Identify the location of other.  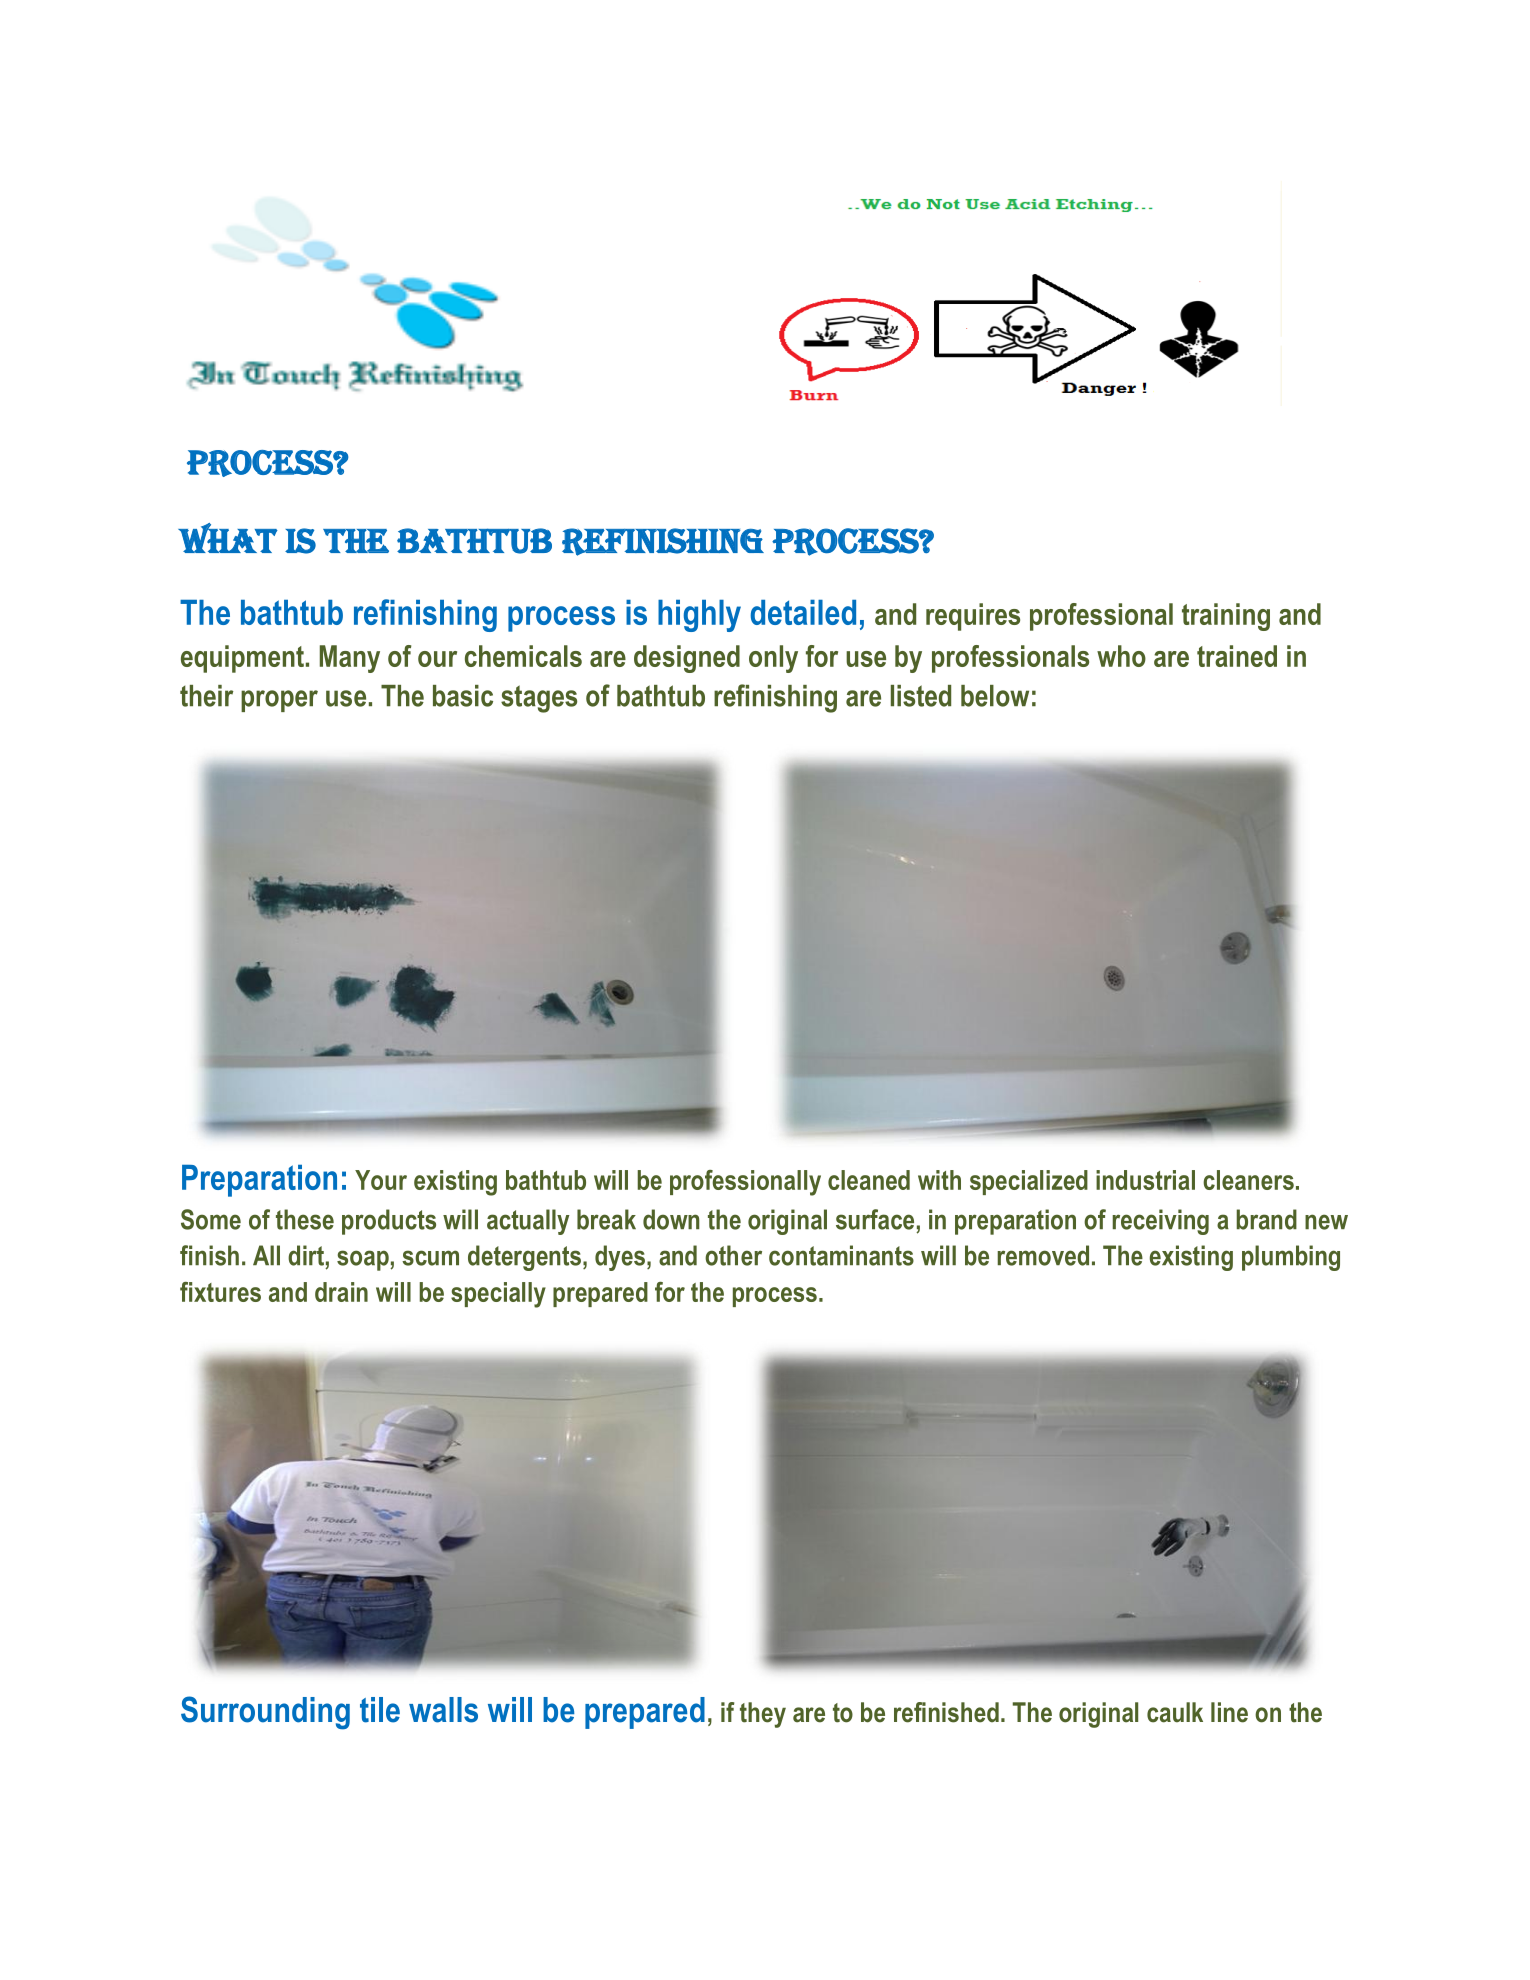
(733, 1255).
